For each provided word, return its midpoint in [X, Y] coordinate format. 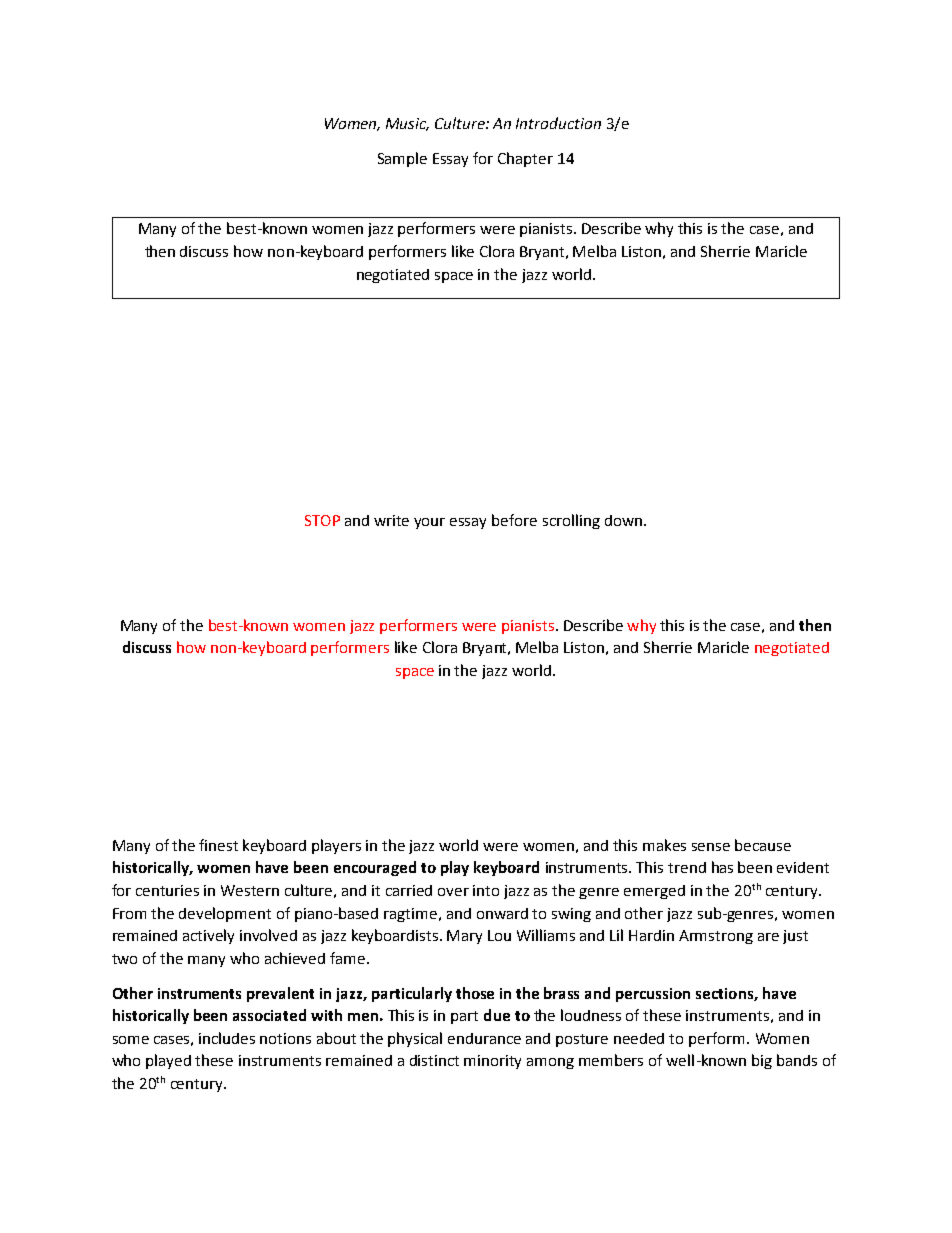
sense [711, 847]
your [429, 523]
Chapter [525, 159]
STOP [322, 520]
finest [218, 845]
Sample [402, 159]
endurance [484, 1038]
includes [227, 1038]
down [625, 520]
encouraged [375, 868]
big [762, 1061]
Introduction [558, 123]
